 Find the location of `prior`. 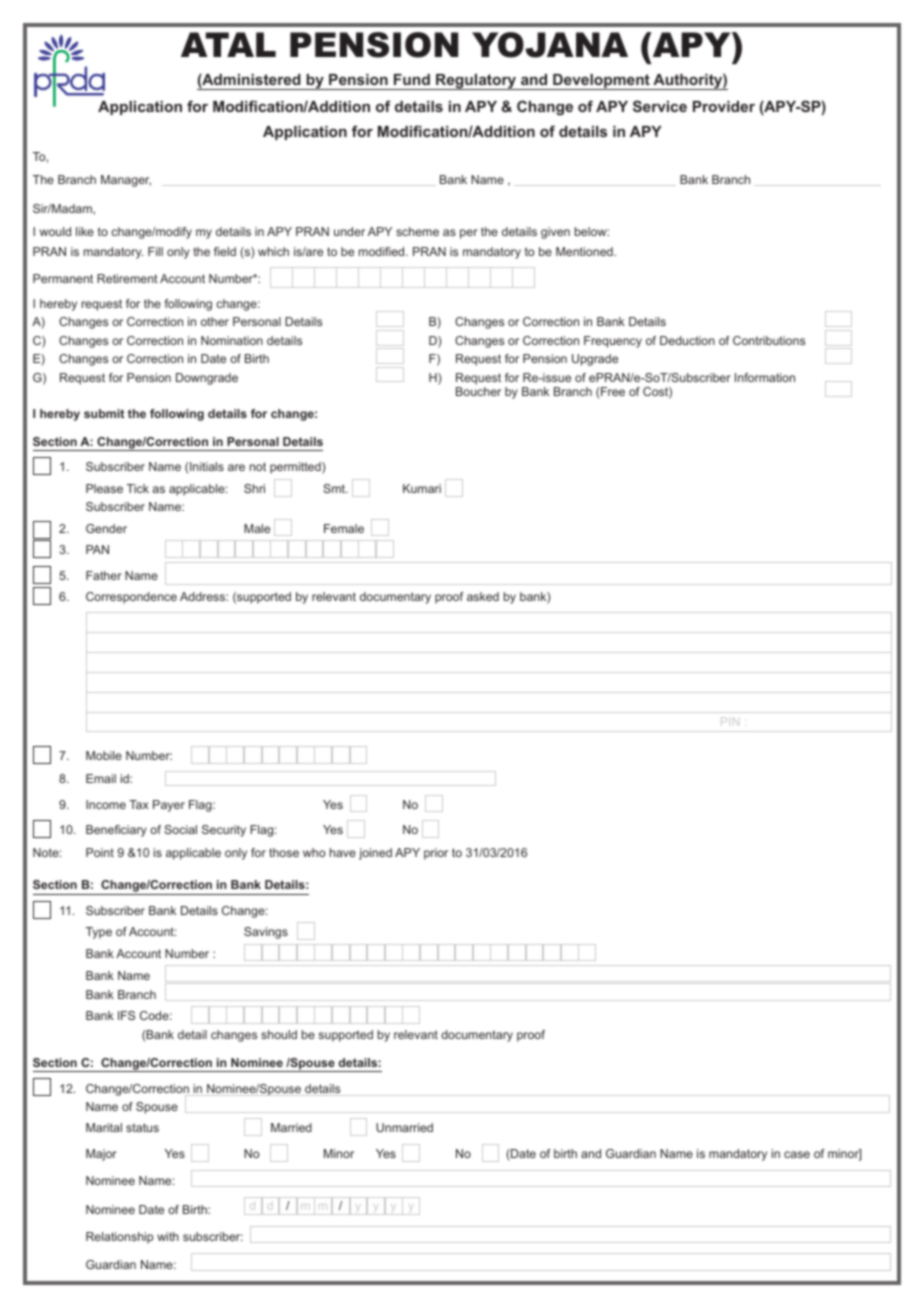

prior is located at coordinates (436, 854).
